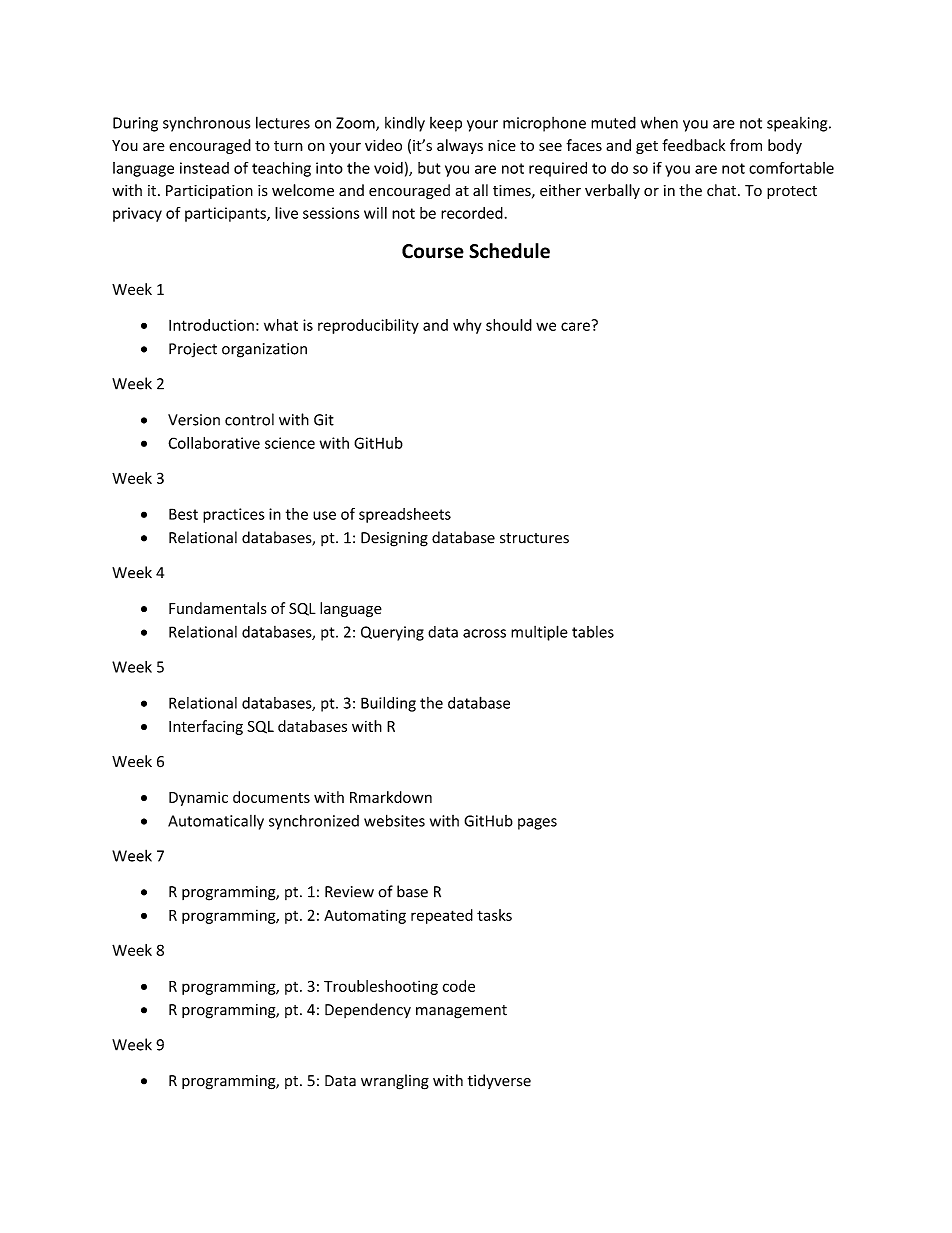 The image size is (952, 1233). What do you see at coordinates (593, 632) in the screenshot?
I see `tables` at bounding box center [593, 632].
